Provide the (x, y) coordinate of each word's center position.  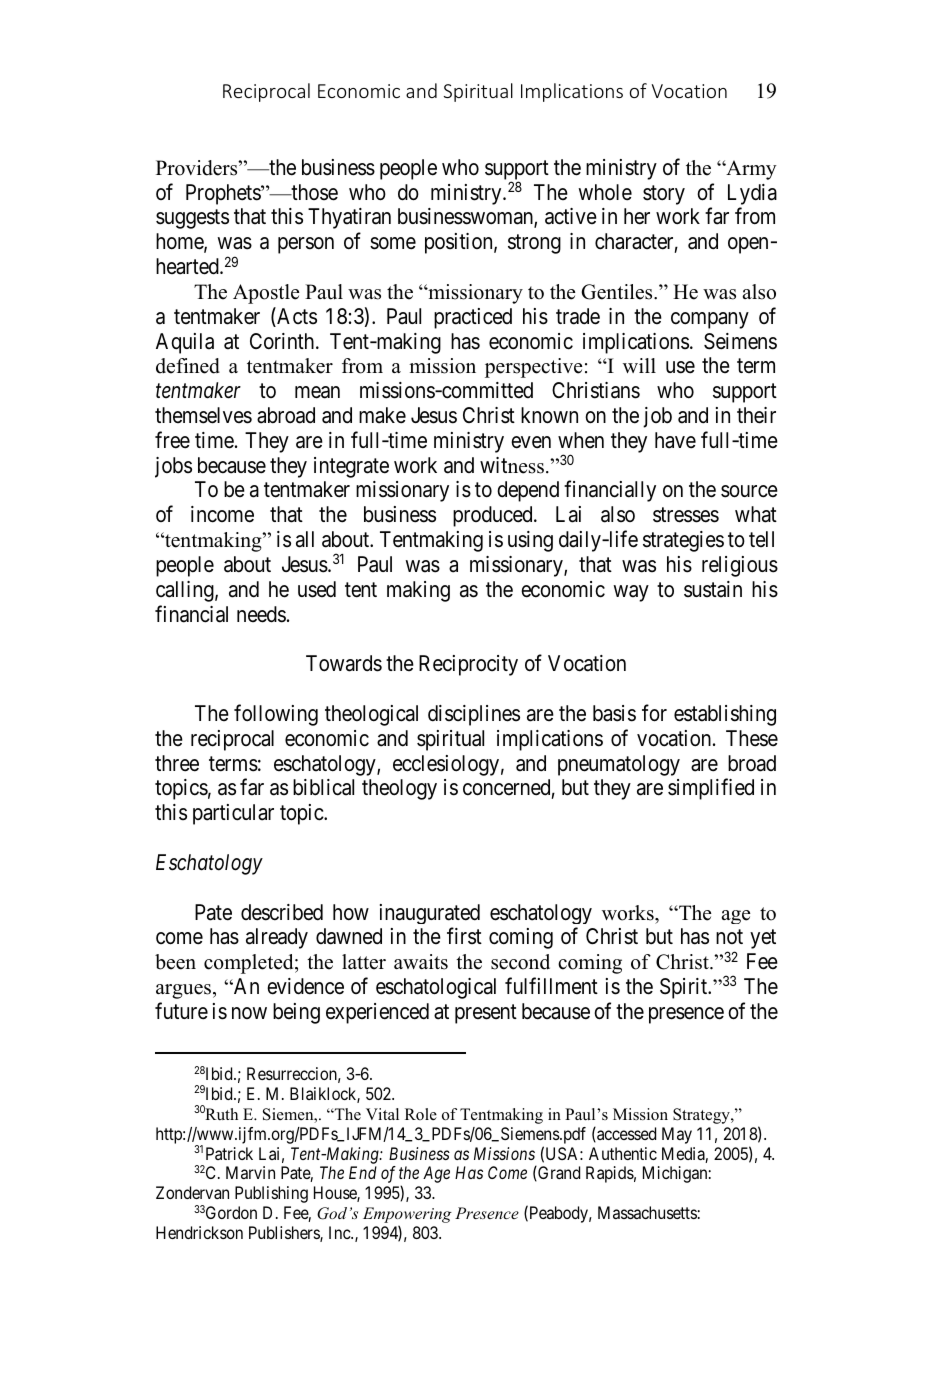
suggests (192, 219)
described (282, 912)
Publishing (271, 1194)
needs (261, 614)
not (729, 937)
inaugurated (430, 914)
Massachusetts (647, 1212)
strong (534, 244)
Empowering (407, 1216)
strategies (683, 541)
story (664, 195)
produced (494, 516)
